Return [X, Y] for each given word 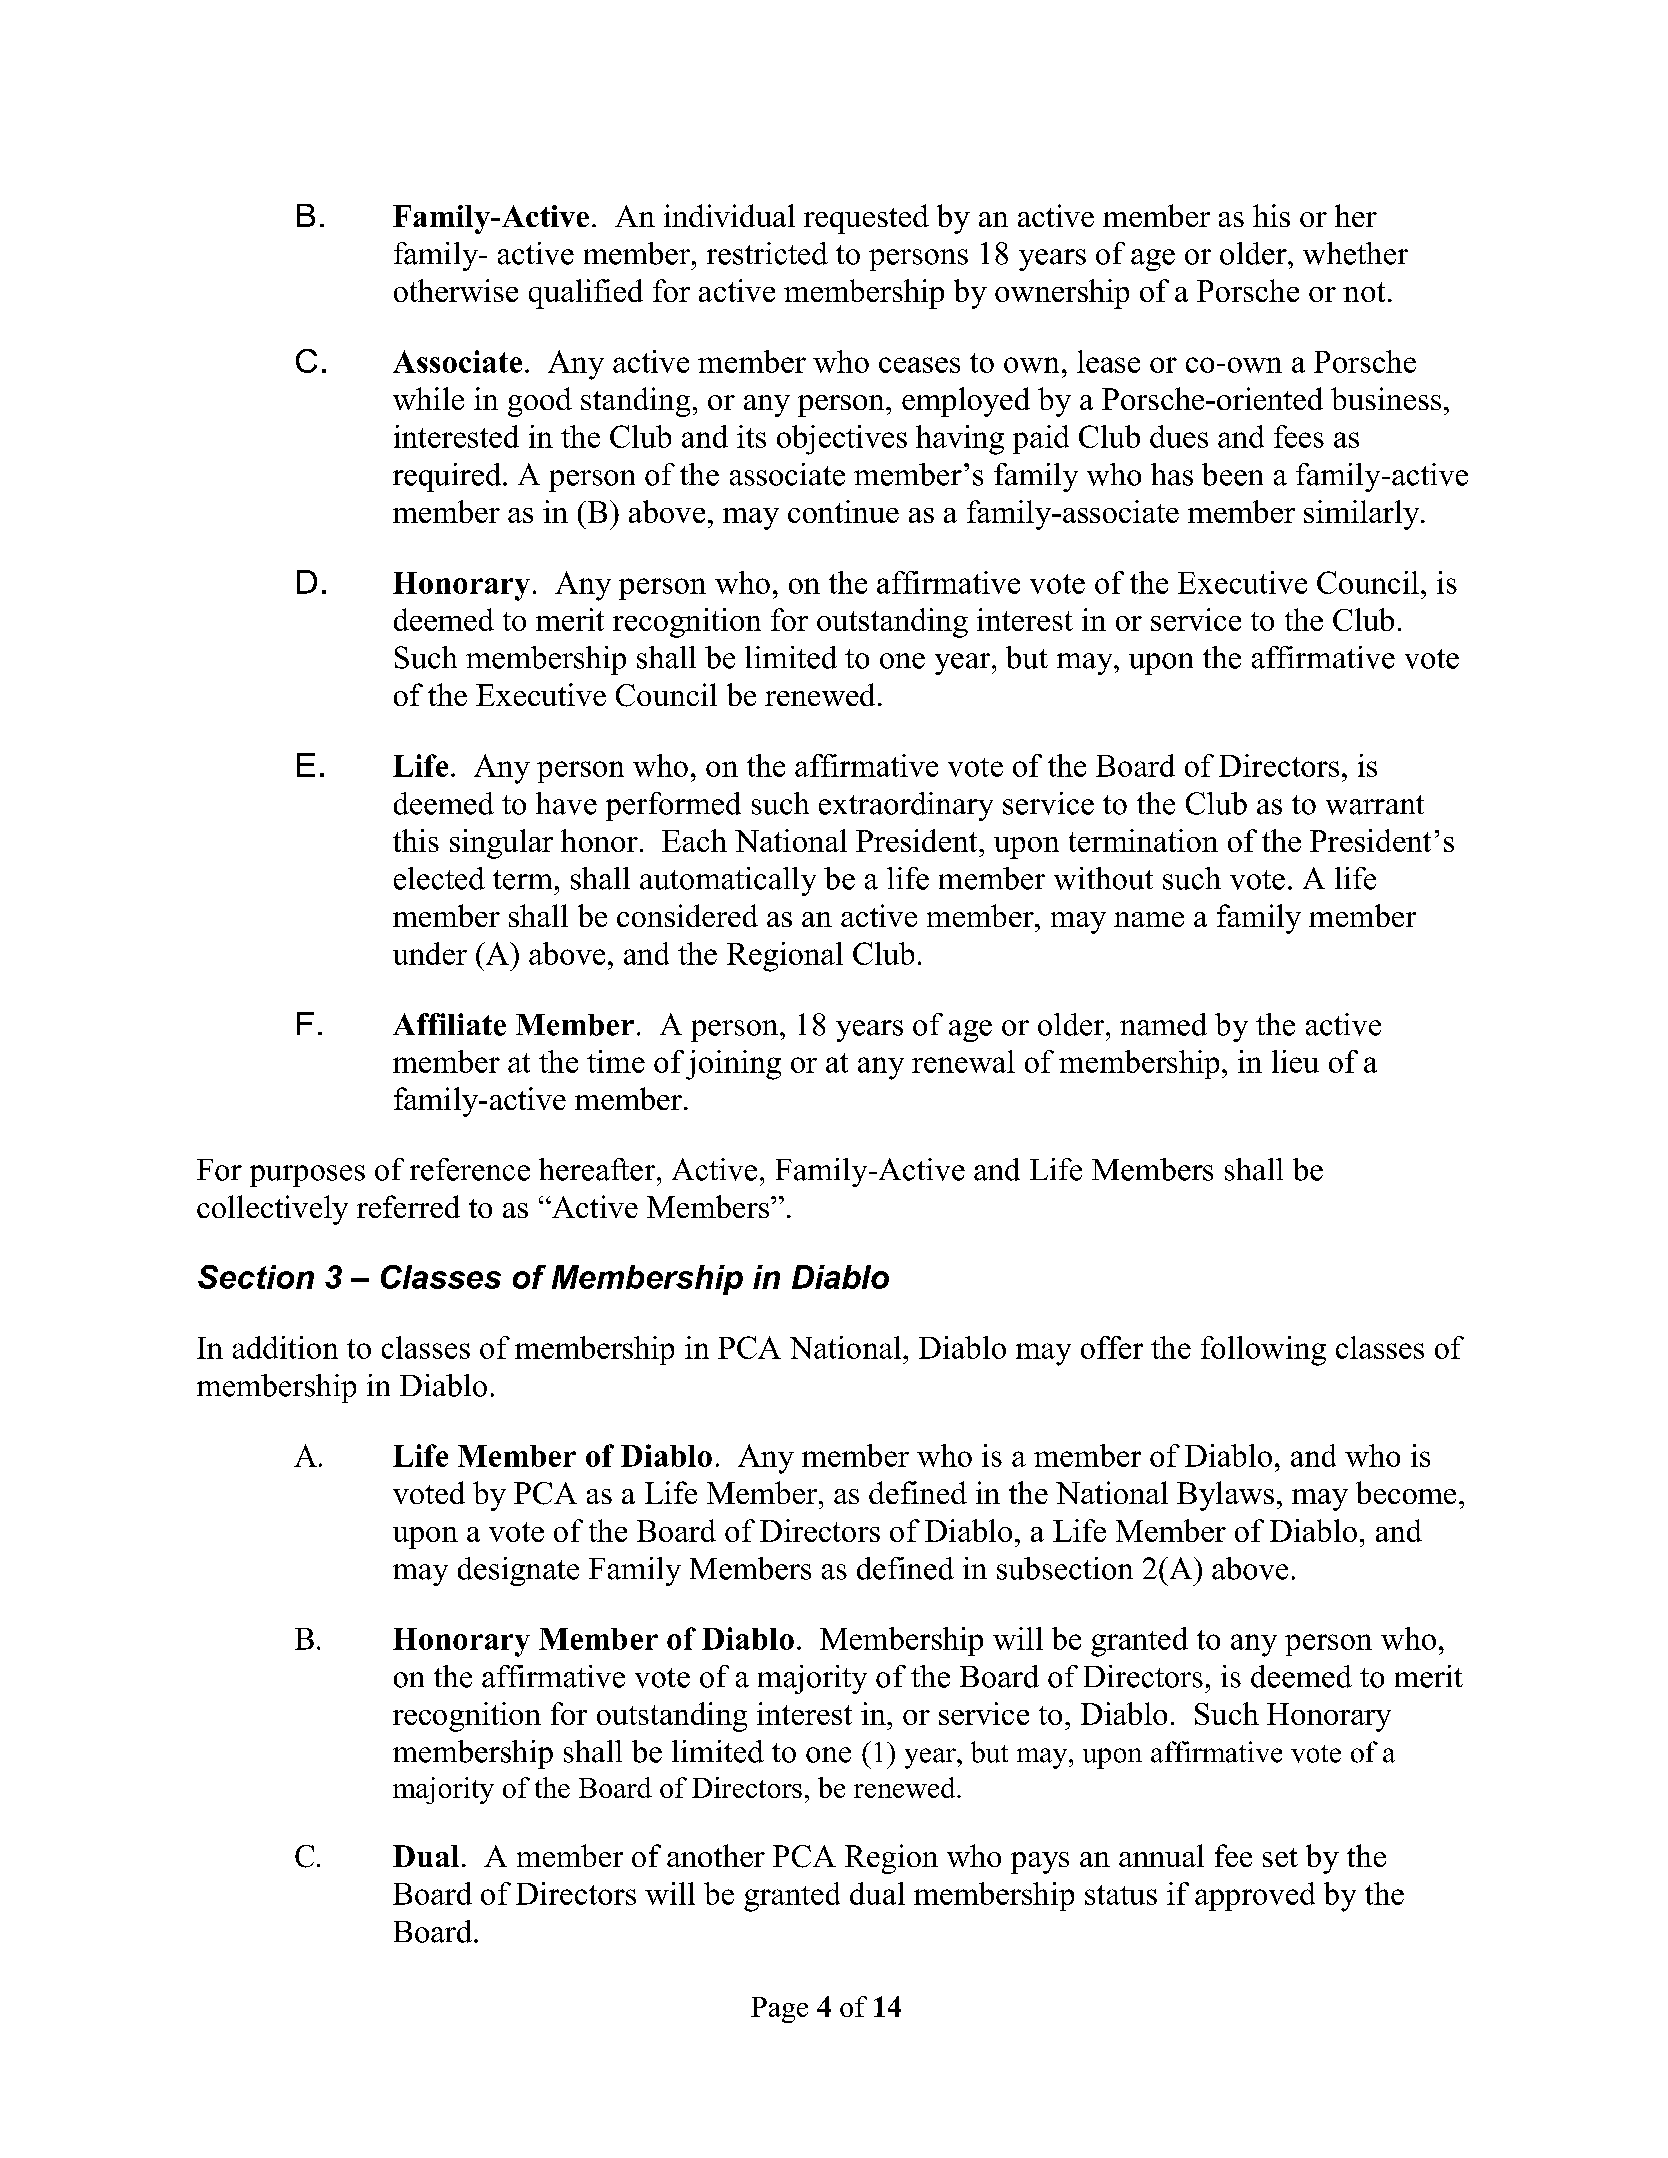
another [716, 1855]
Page [779, 2010]
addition [285, 1347]
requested [866, 219]
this [416, 840]
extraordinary [906, 806]
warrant [1375, 805]
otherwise [456, 290]
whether [1355, 253]
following [1263, 1351]
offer [1112, 1347]
